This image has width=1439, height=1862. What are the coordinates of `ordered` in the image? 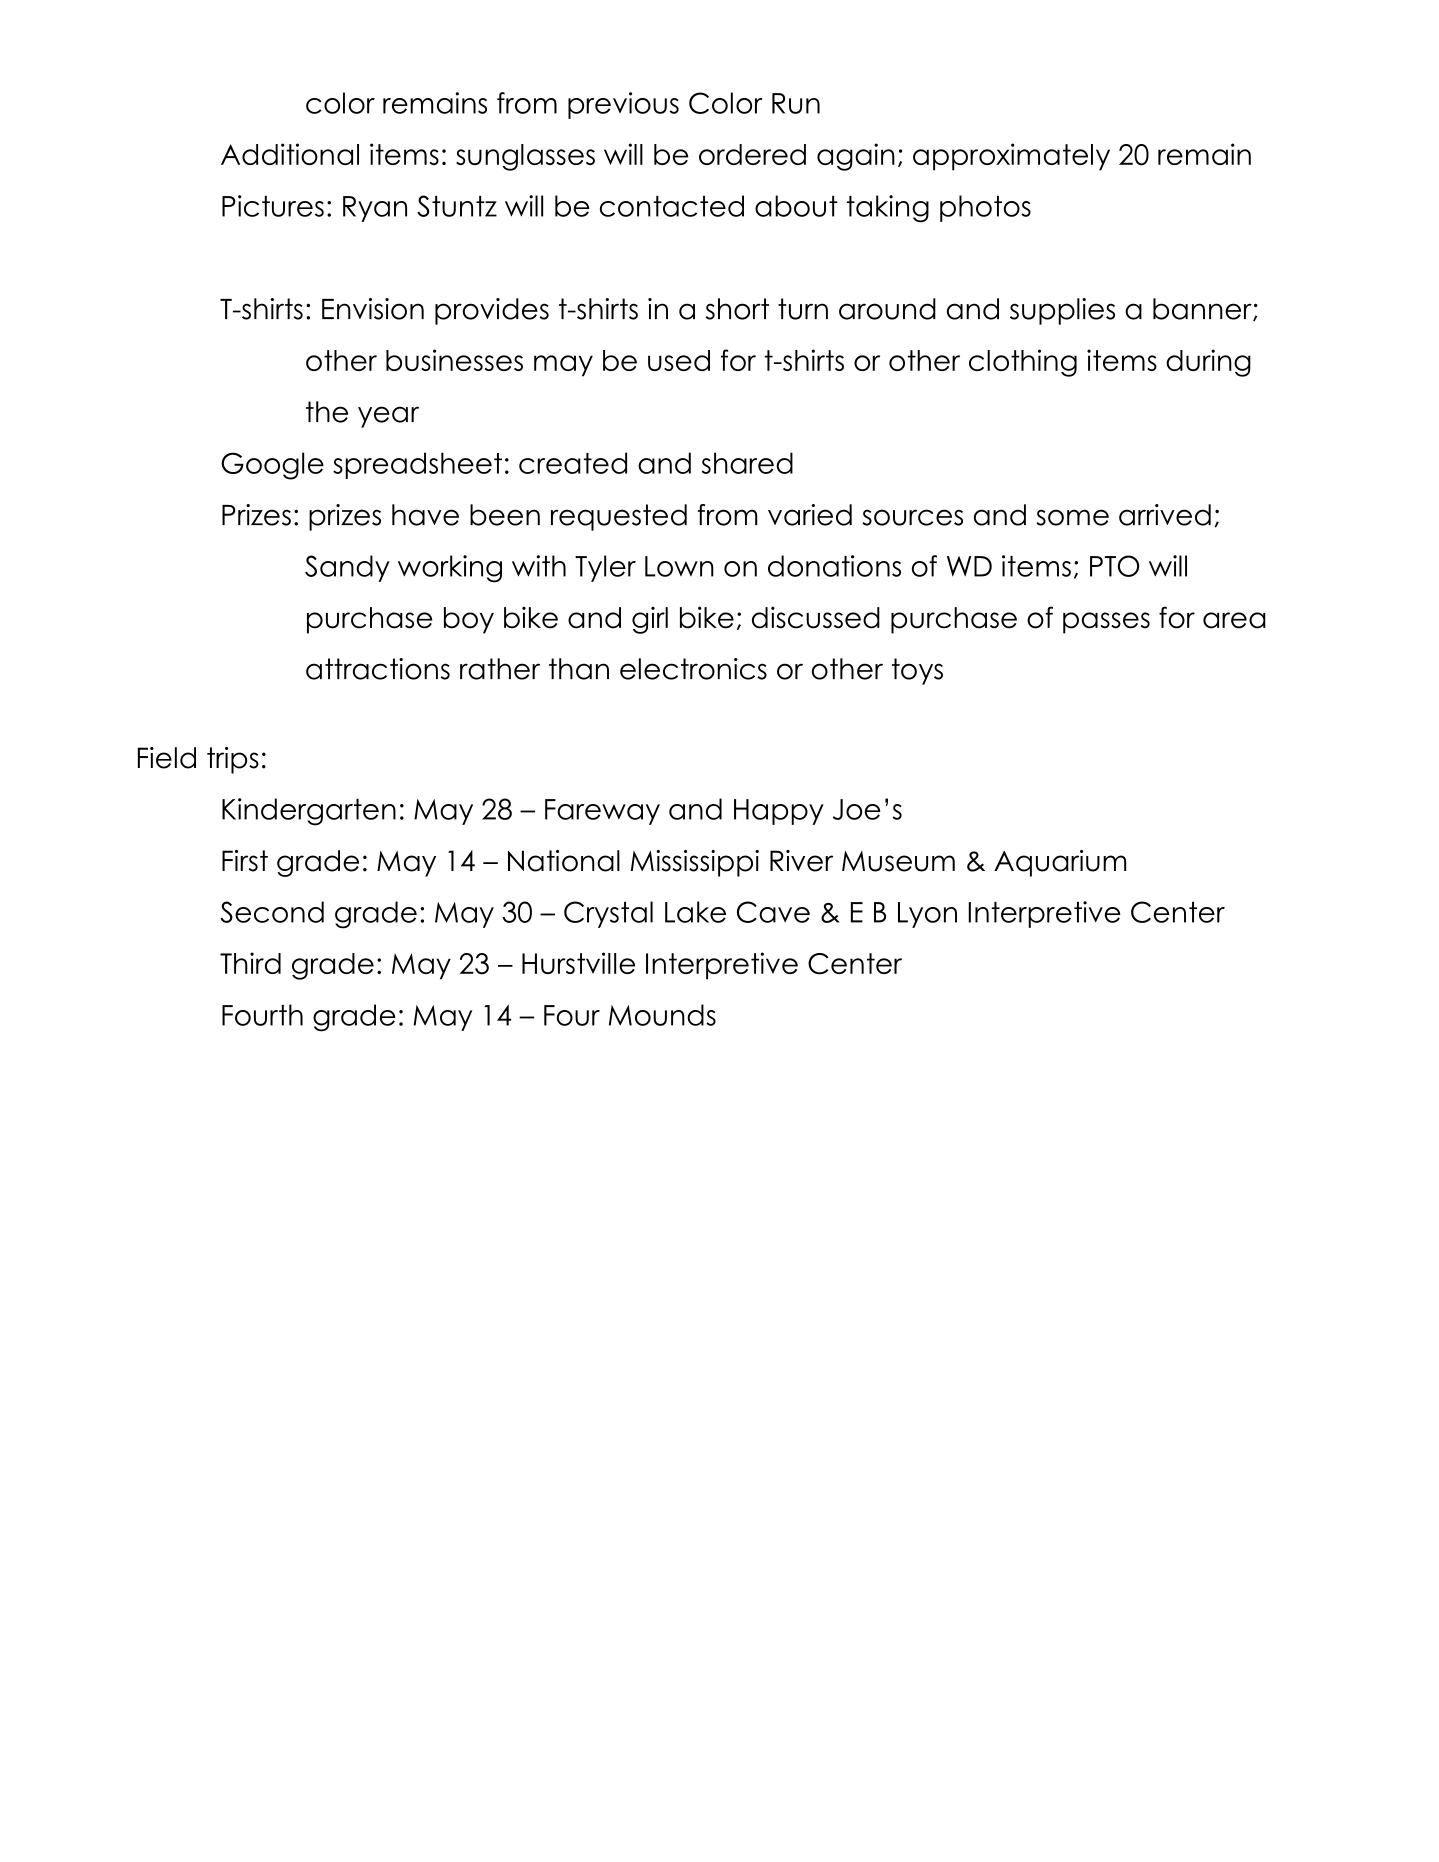 It's located at (752, 154).
